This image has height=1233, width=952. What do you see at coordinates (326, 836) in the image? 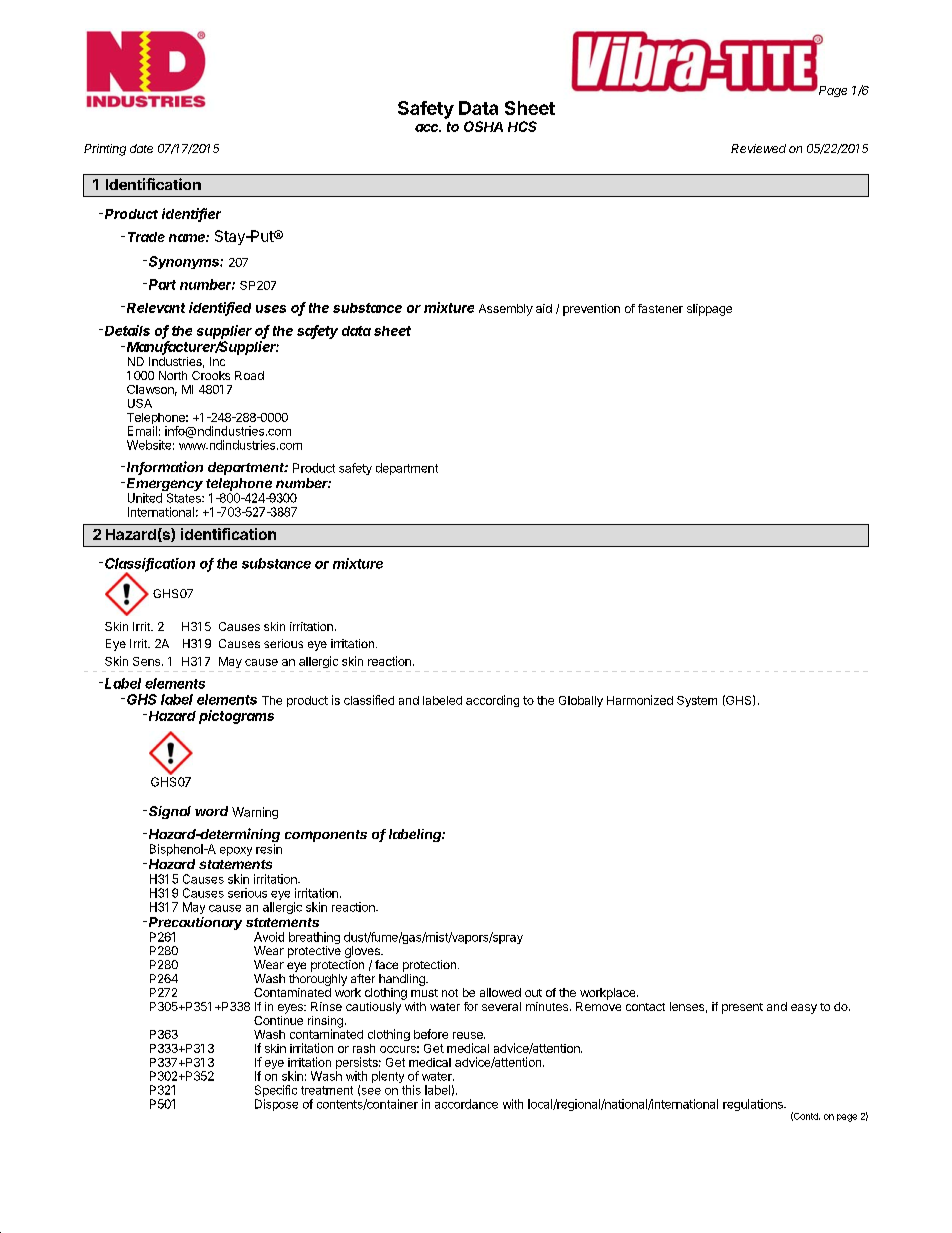
I see `components` at bounding box center [326, 836].
